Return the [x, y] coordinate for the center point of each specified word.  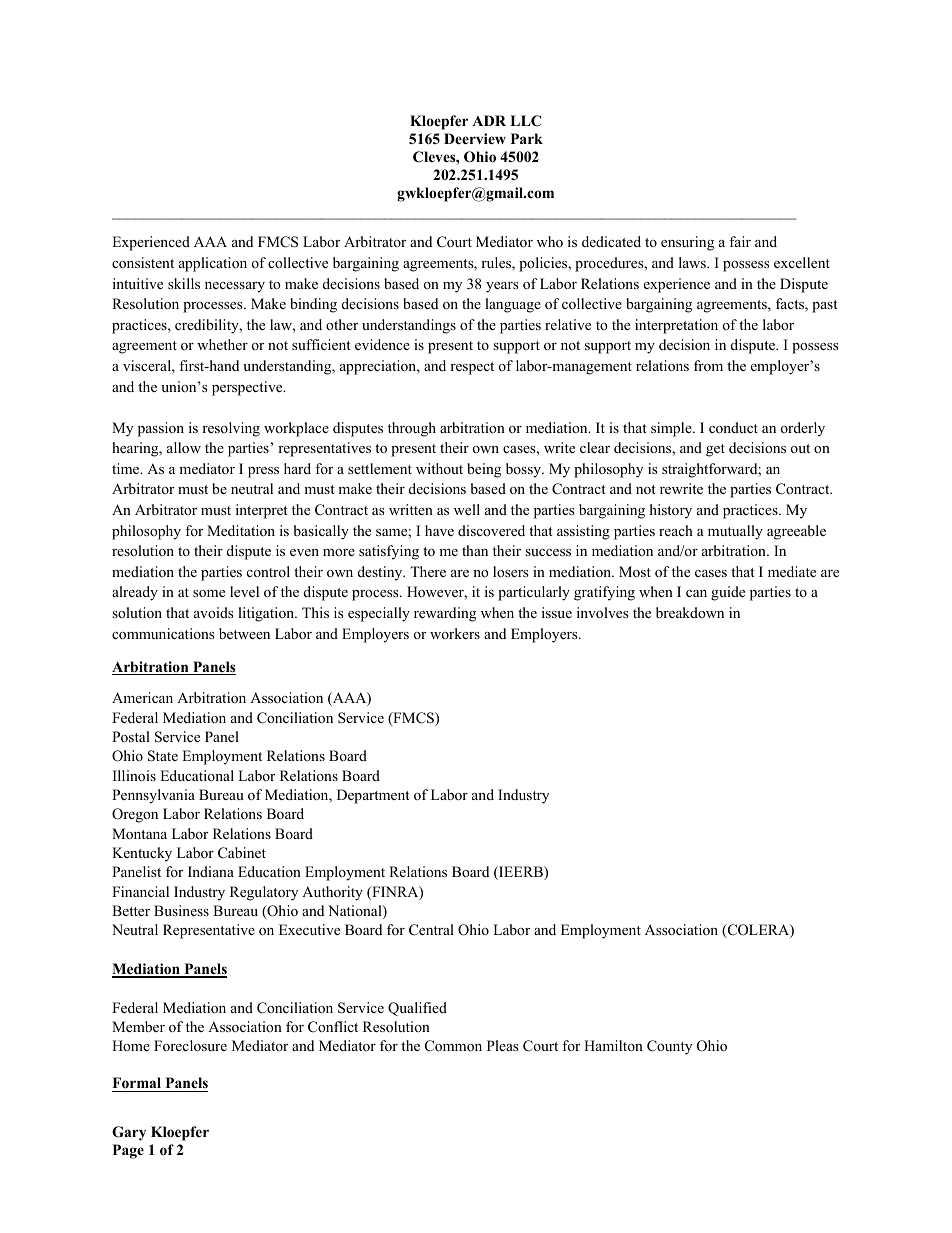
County [669, 1047]
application [213, 264]
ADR [489, 120]
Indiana [211, 871]
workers [455, 633]
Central [431, 930]
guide [728, 593]
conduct [733, 427]
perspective [248, 388]
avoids [214, 612]
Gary [129, 1133]
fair [740, 241]
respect [472, 368]
